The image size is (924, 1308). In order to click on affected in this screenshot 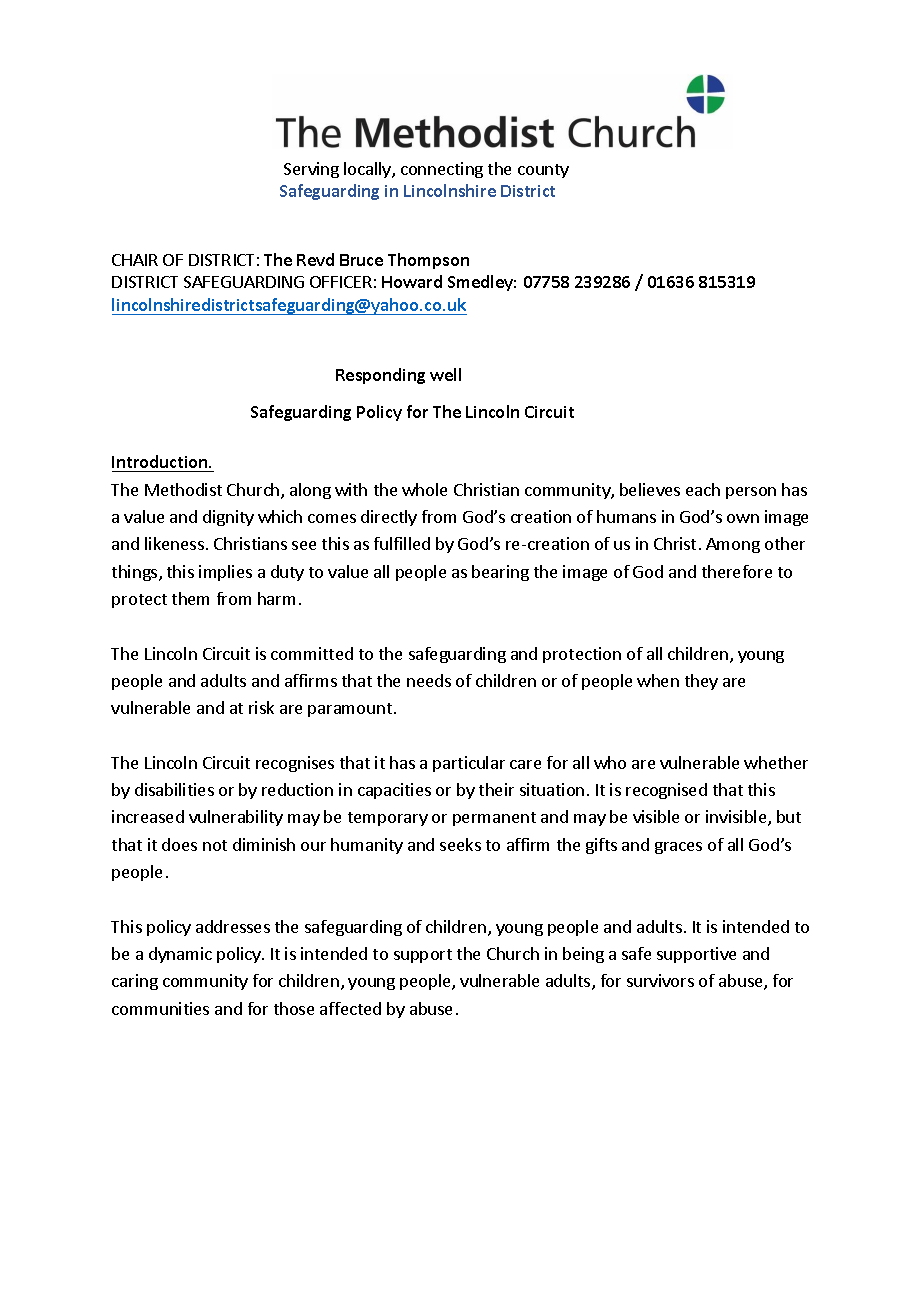, I will do `click(350, 1008)`.
